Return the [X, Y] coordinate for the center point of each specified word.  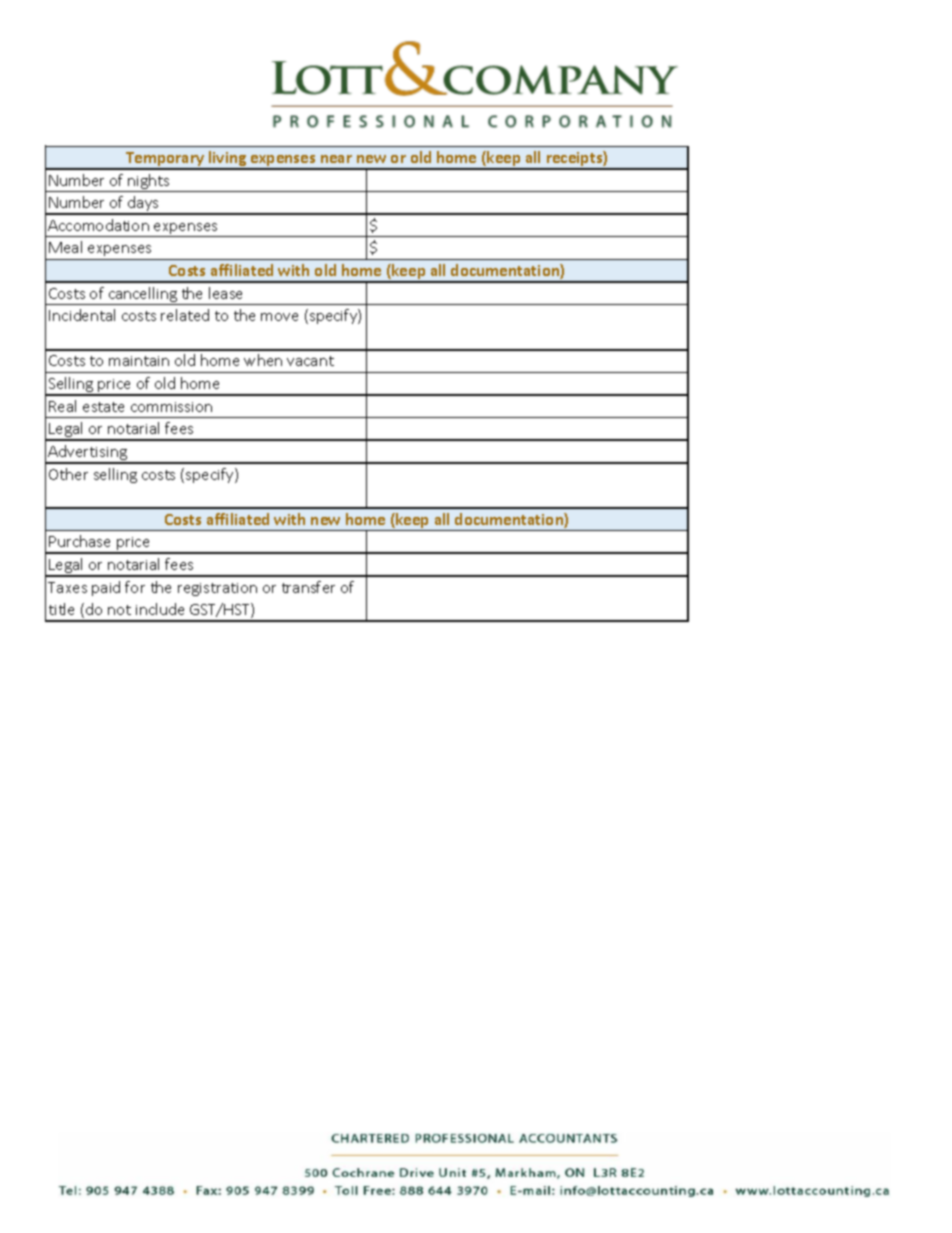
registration [217, 589]
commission [171, 407]
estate [103, 407]
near [336, 159]
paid [106, 588]
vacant [310, 361]
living [228, 160]
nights [149, 183]
